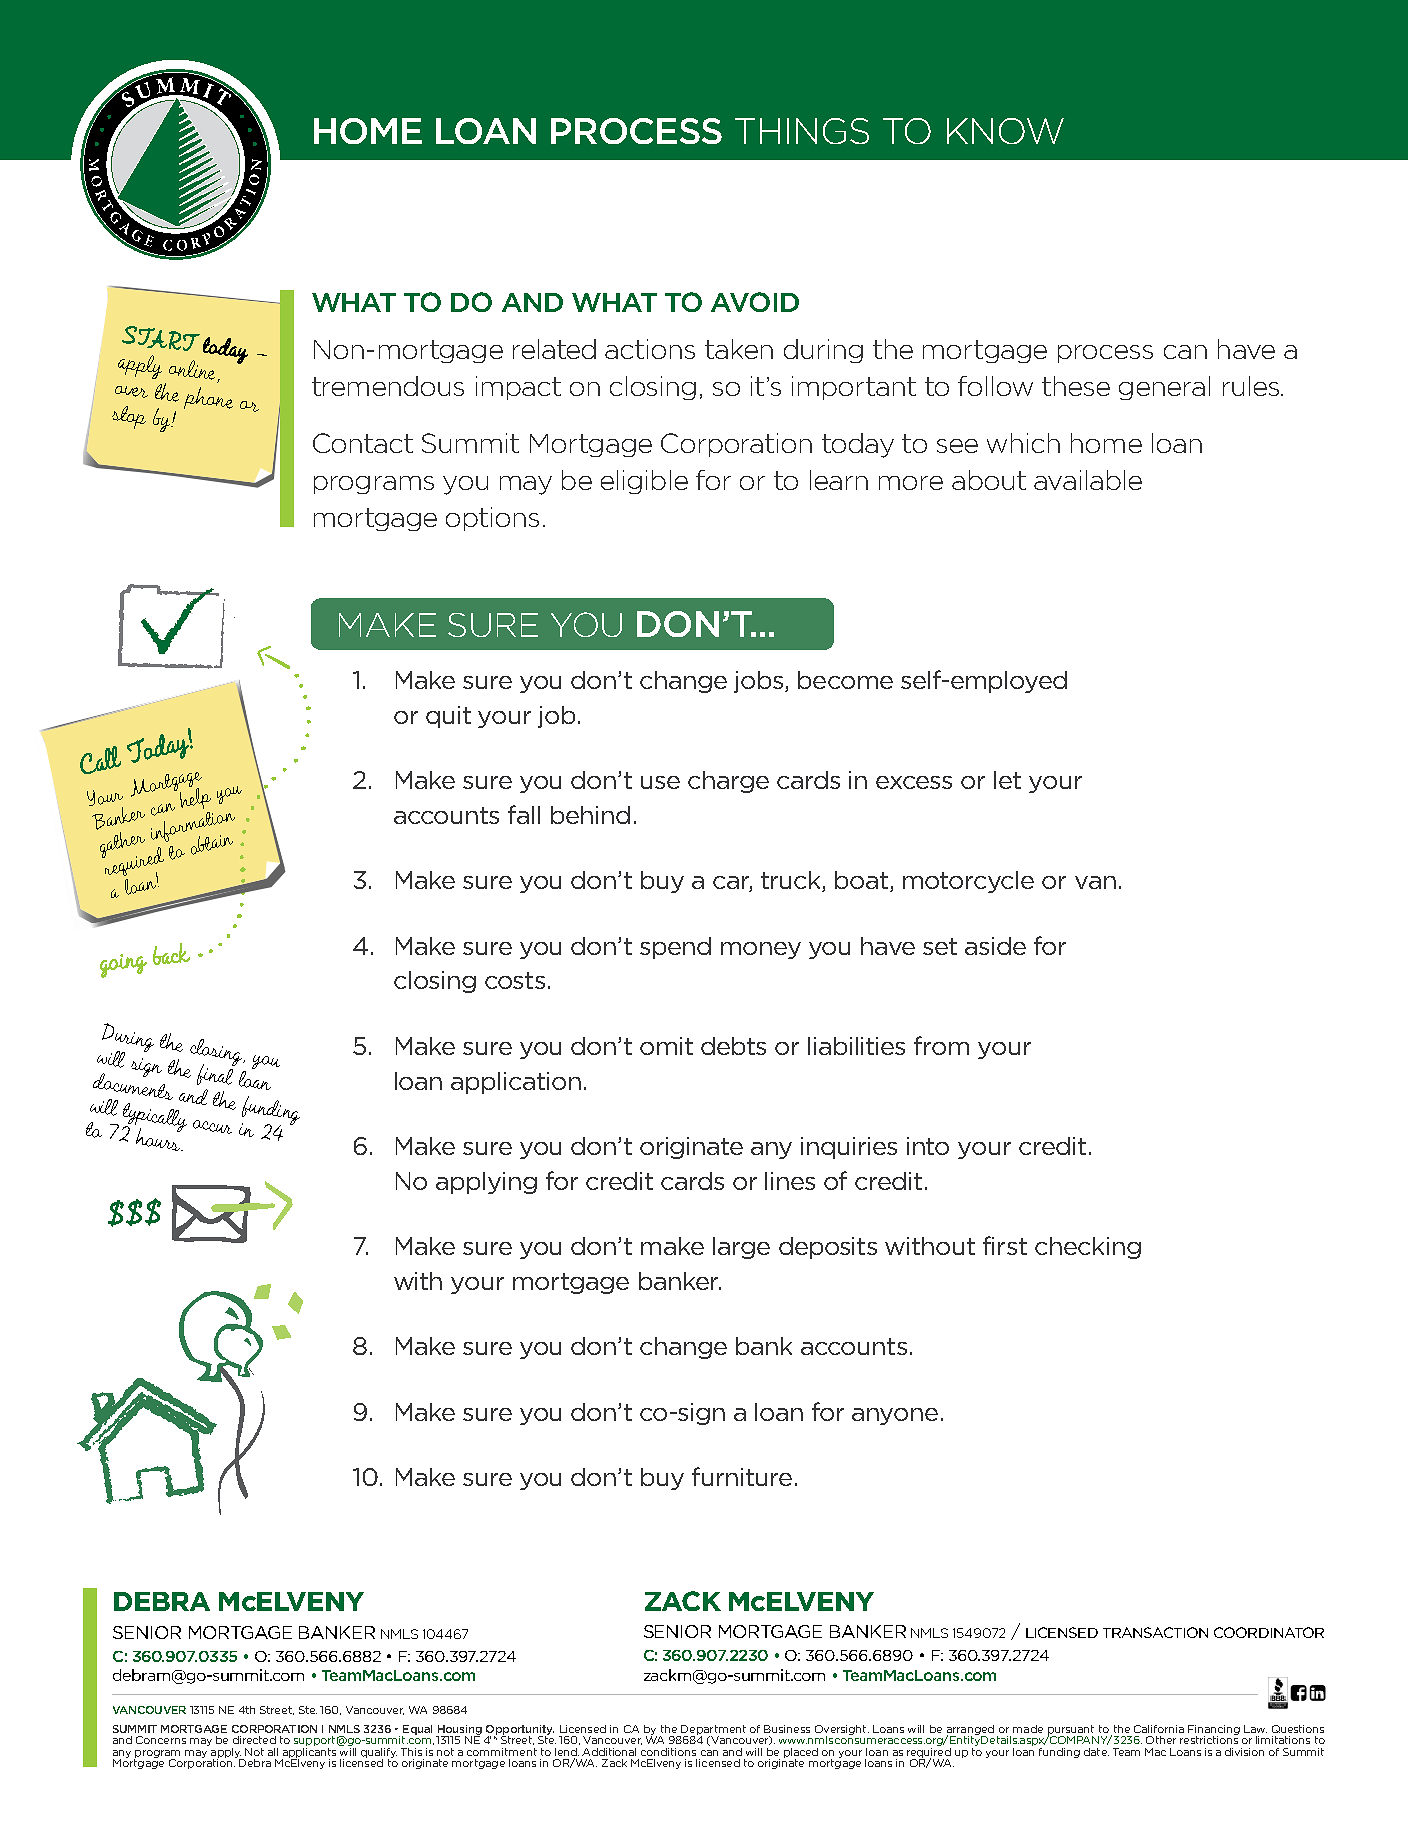 Image resolution: width=1408 pixels, height=1822 pixels. I want to click on costs, so click(515, 980).
